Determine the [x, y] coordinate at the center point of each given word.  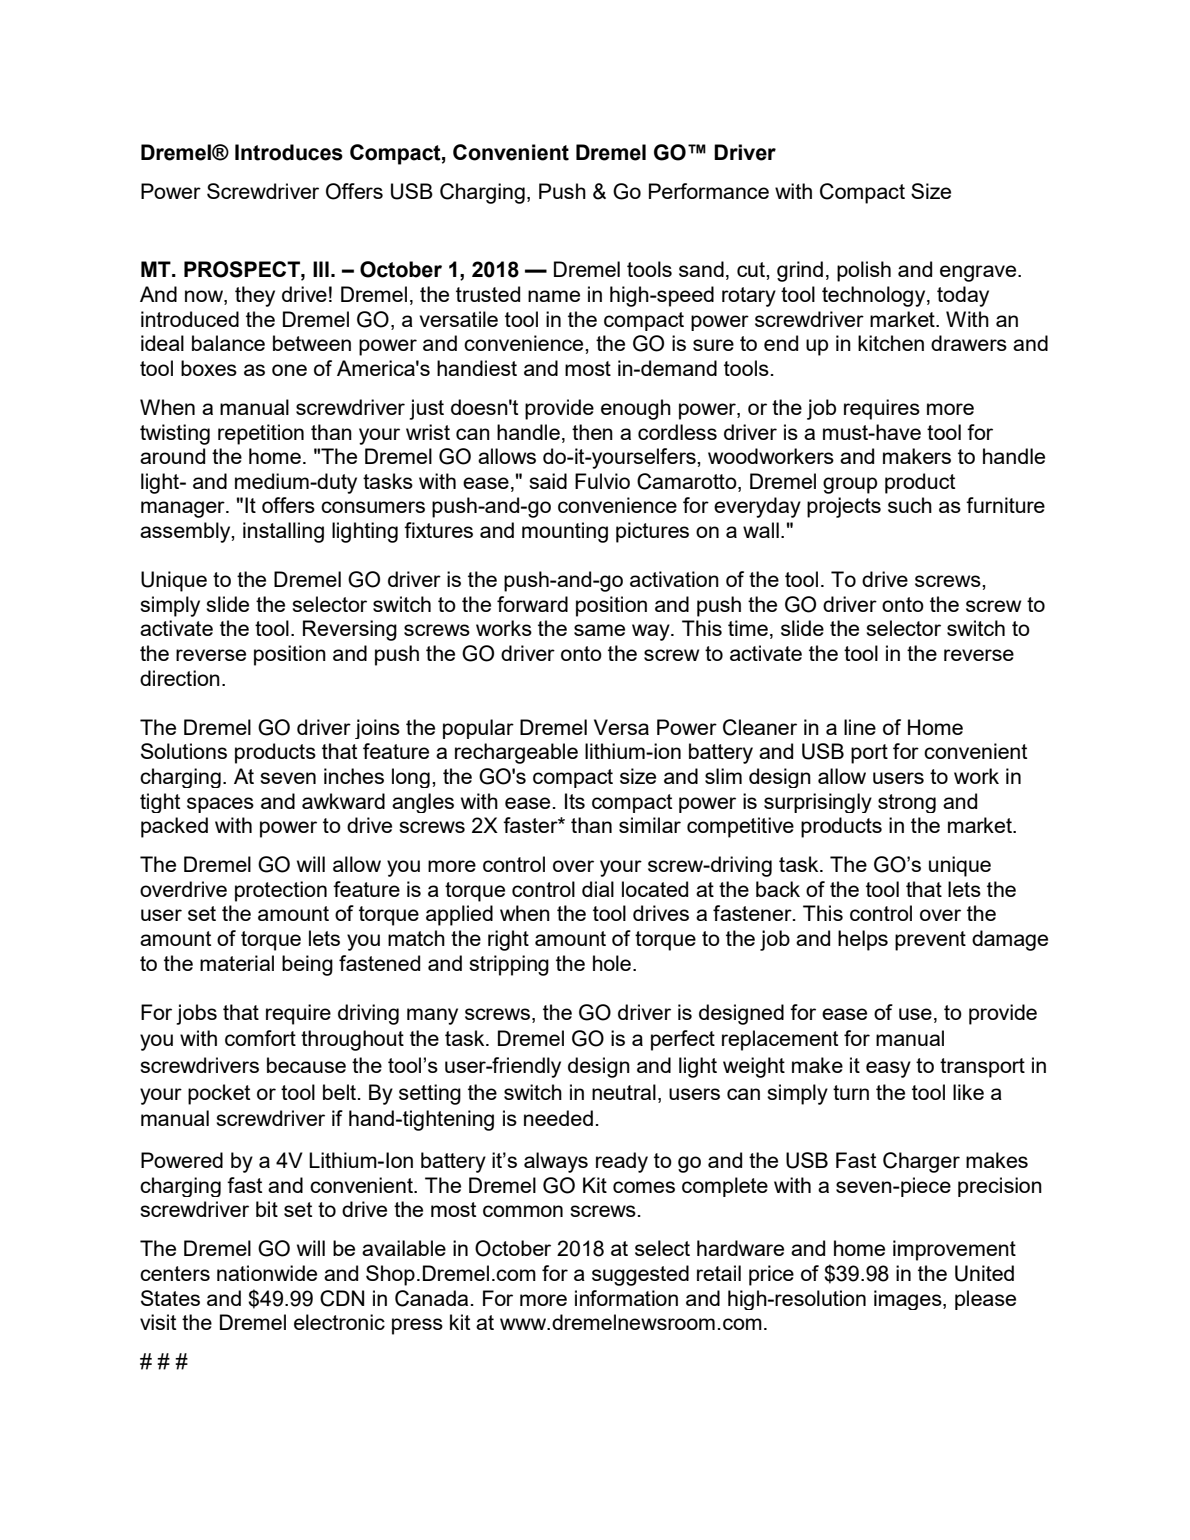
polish [864, 271]
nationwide [267, 1273]
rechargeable [516, 753]
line [860, 727]
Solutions [184, 751]
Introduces [289, 152]
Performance [709, 191]
